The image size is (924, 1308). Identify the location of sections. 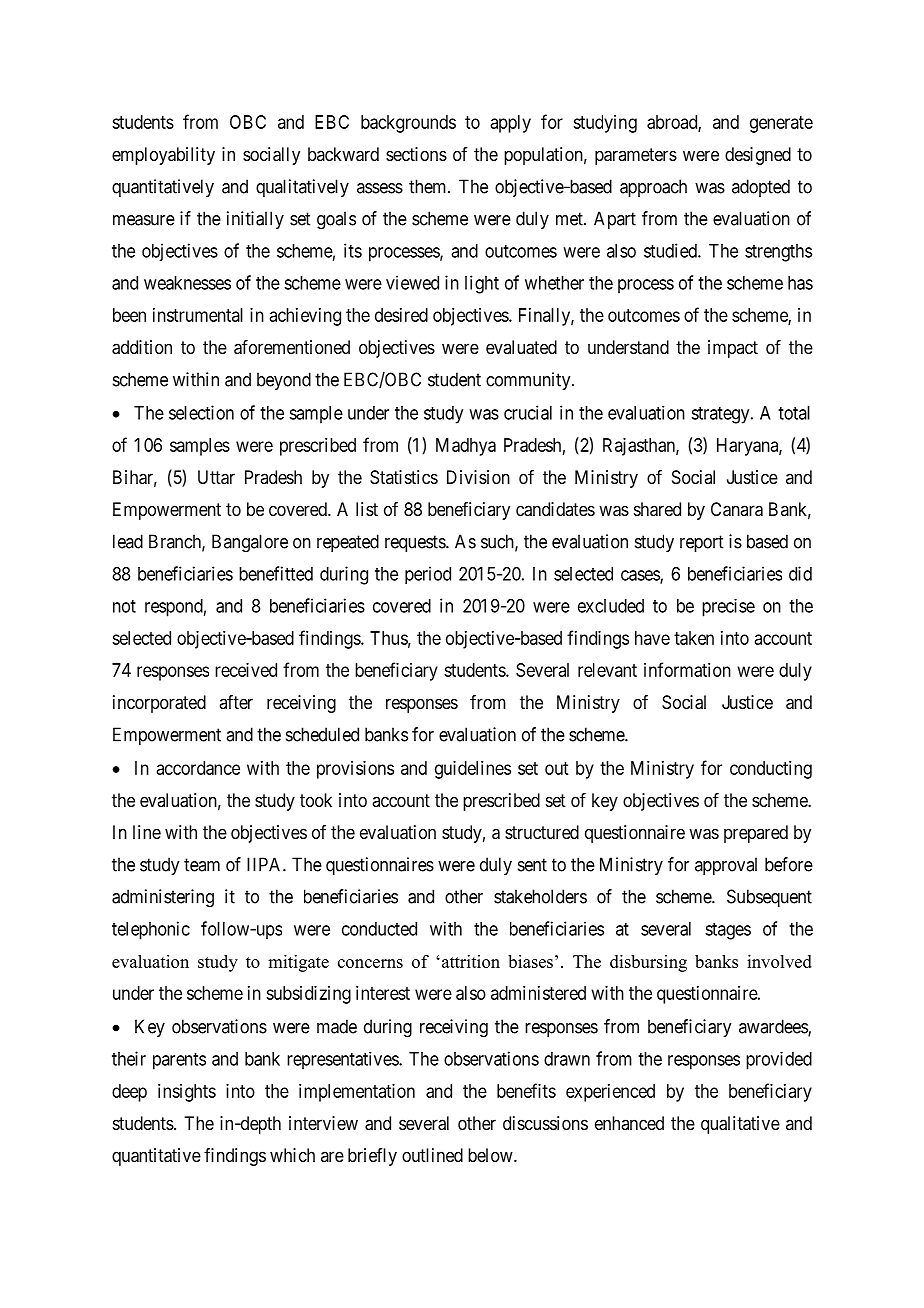
(416, 154).
